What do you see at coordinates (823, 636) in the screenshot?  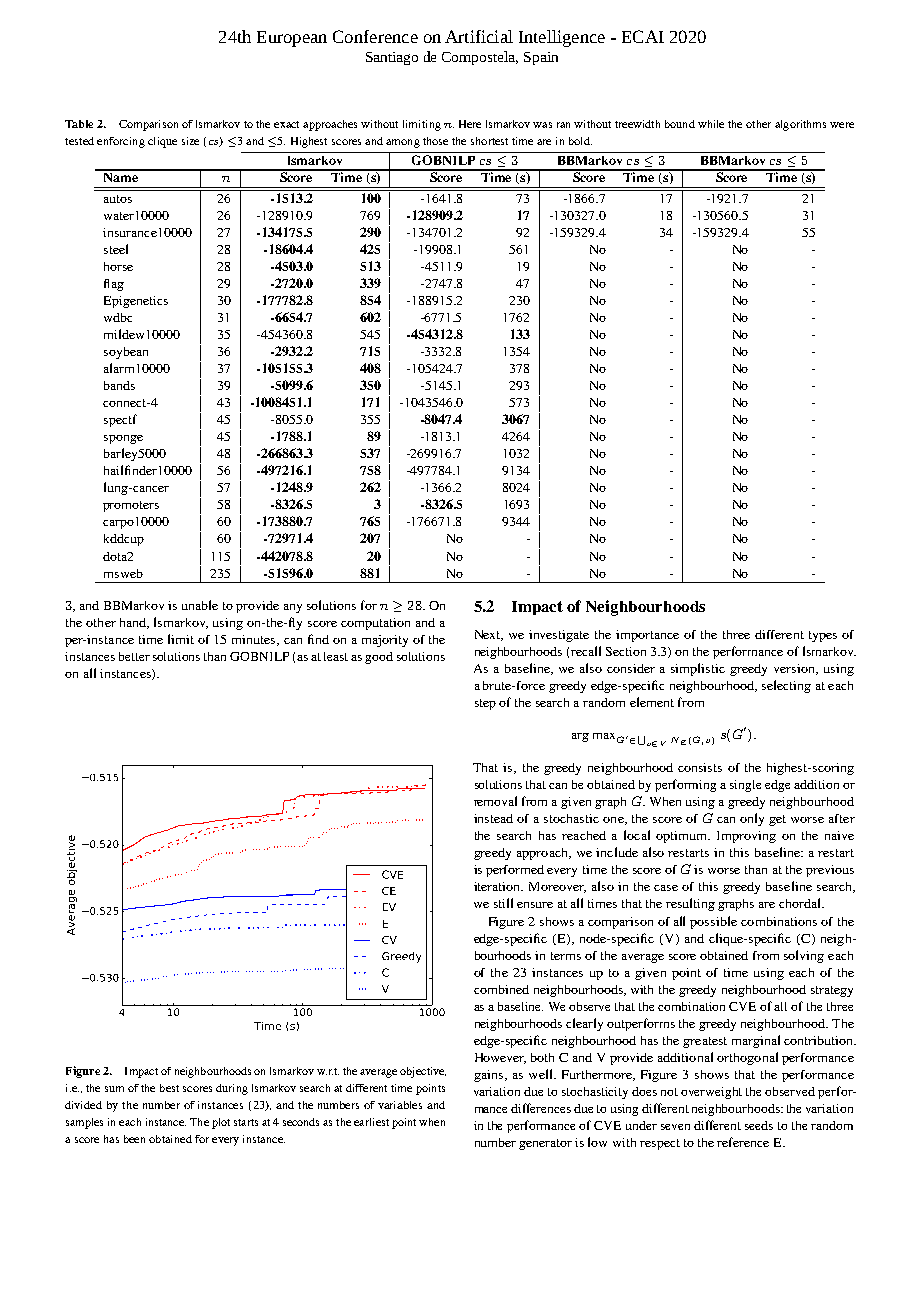 I see `types` at bounding box center [823, 636].
